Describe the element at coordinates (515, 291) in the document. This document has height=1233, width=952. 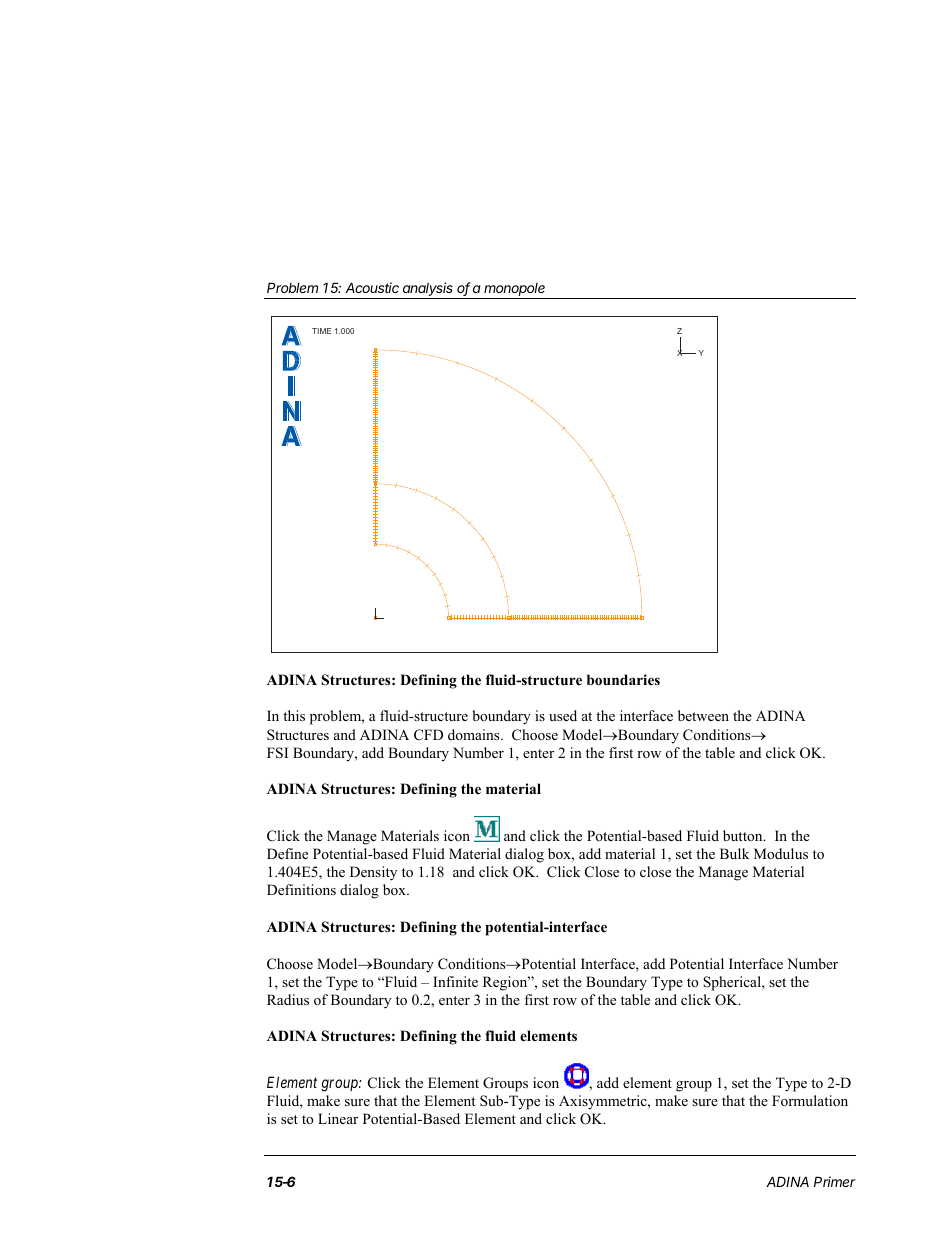
I see `monopole` at that location.
